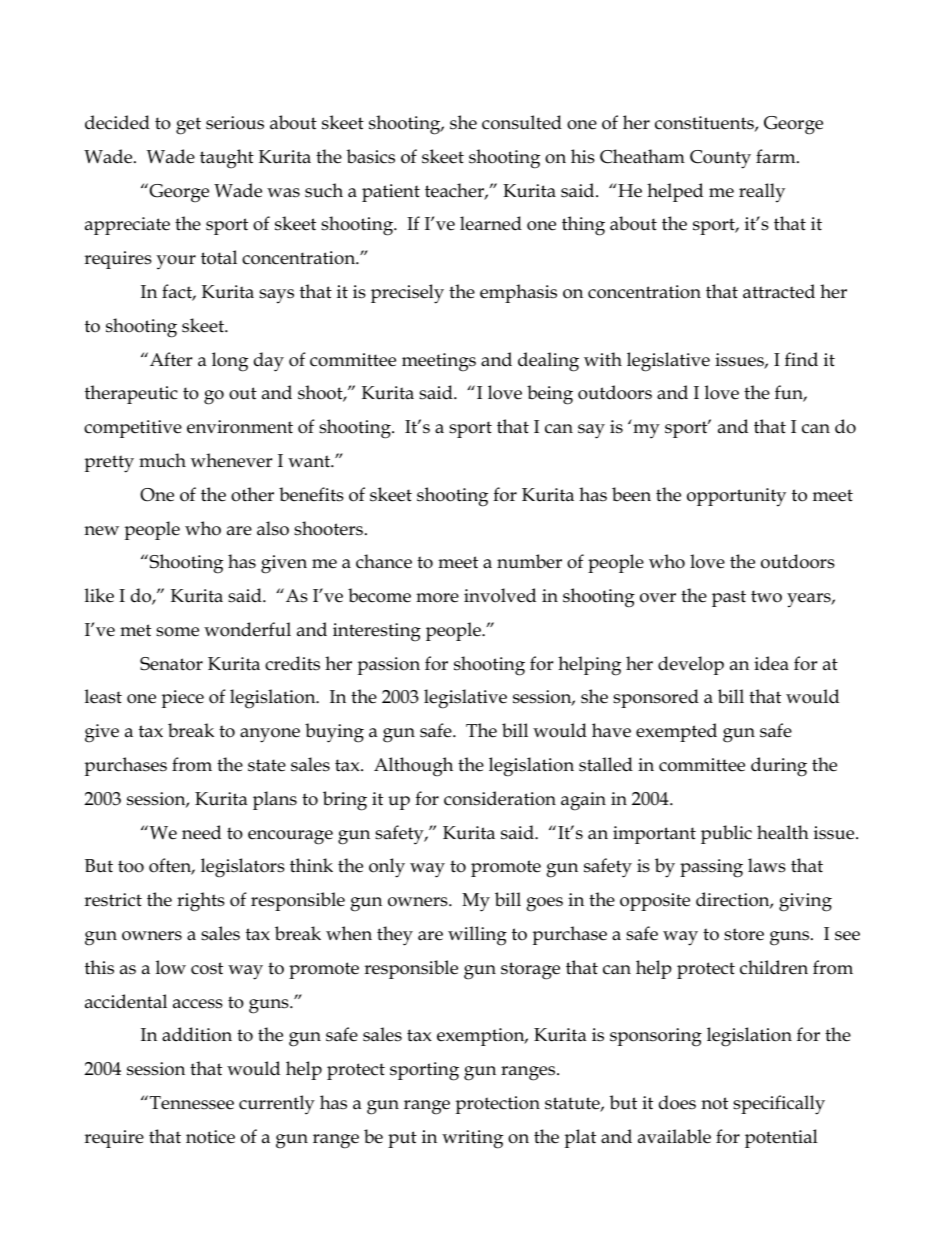  Describe the element at coordinates (201, 902) in the screenshot. I see `rights` at that location.
